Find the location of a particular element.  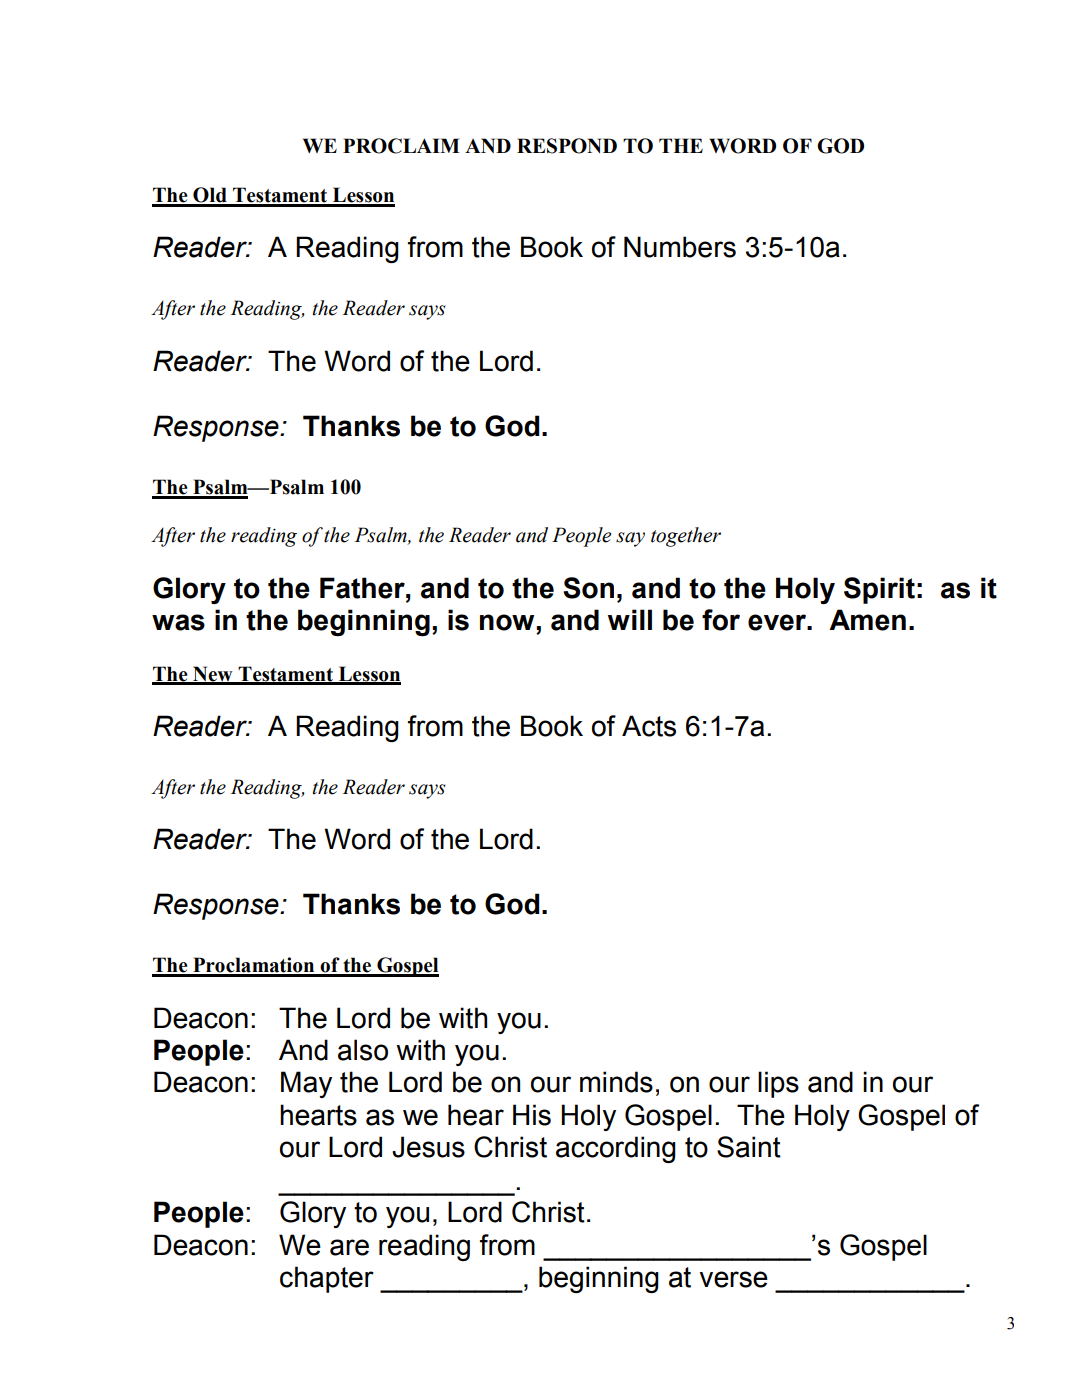

was is located at coordinates (178, 622).
